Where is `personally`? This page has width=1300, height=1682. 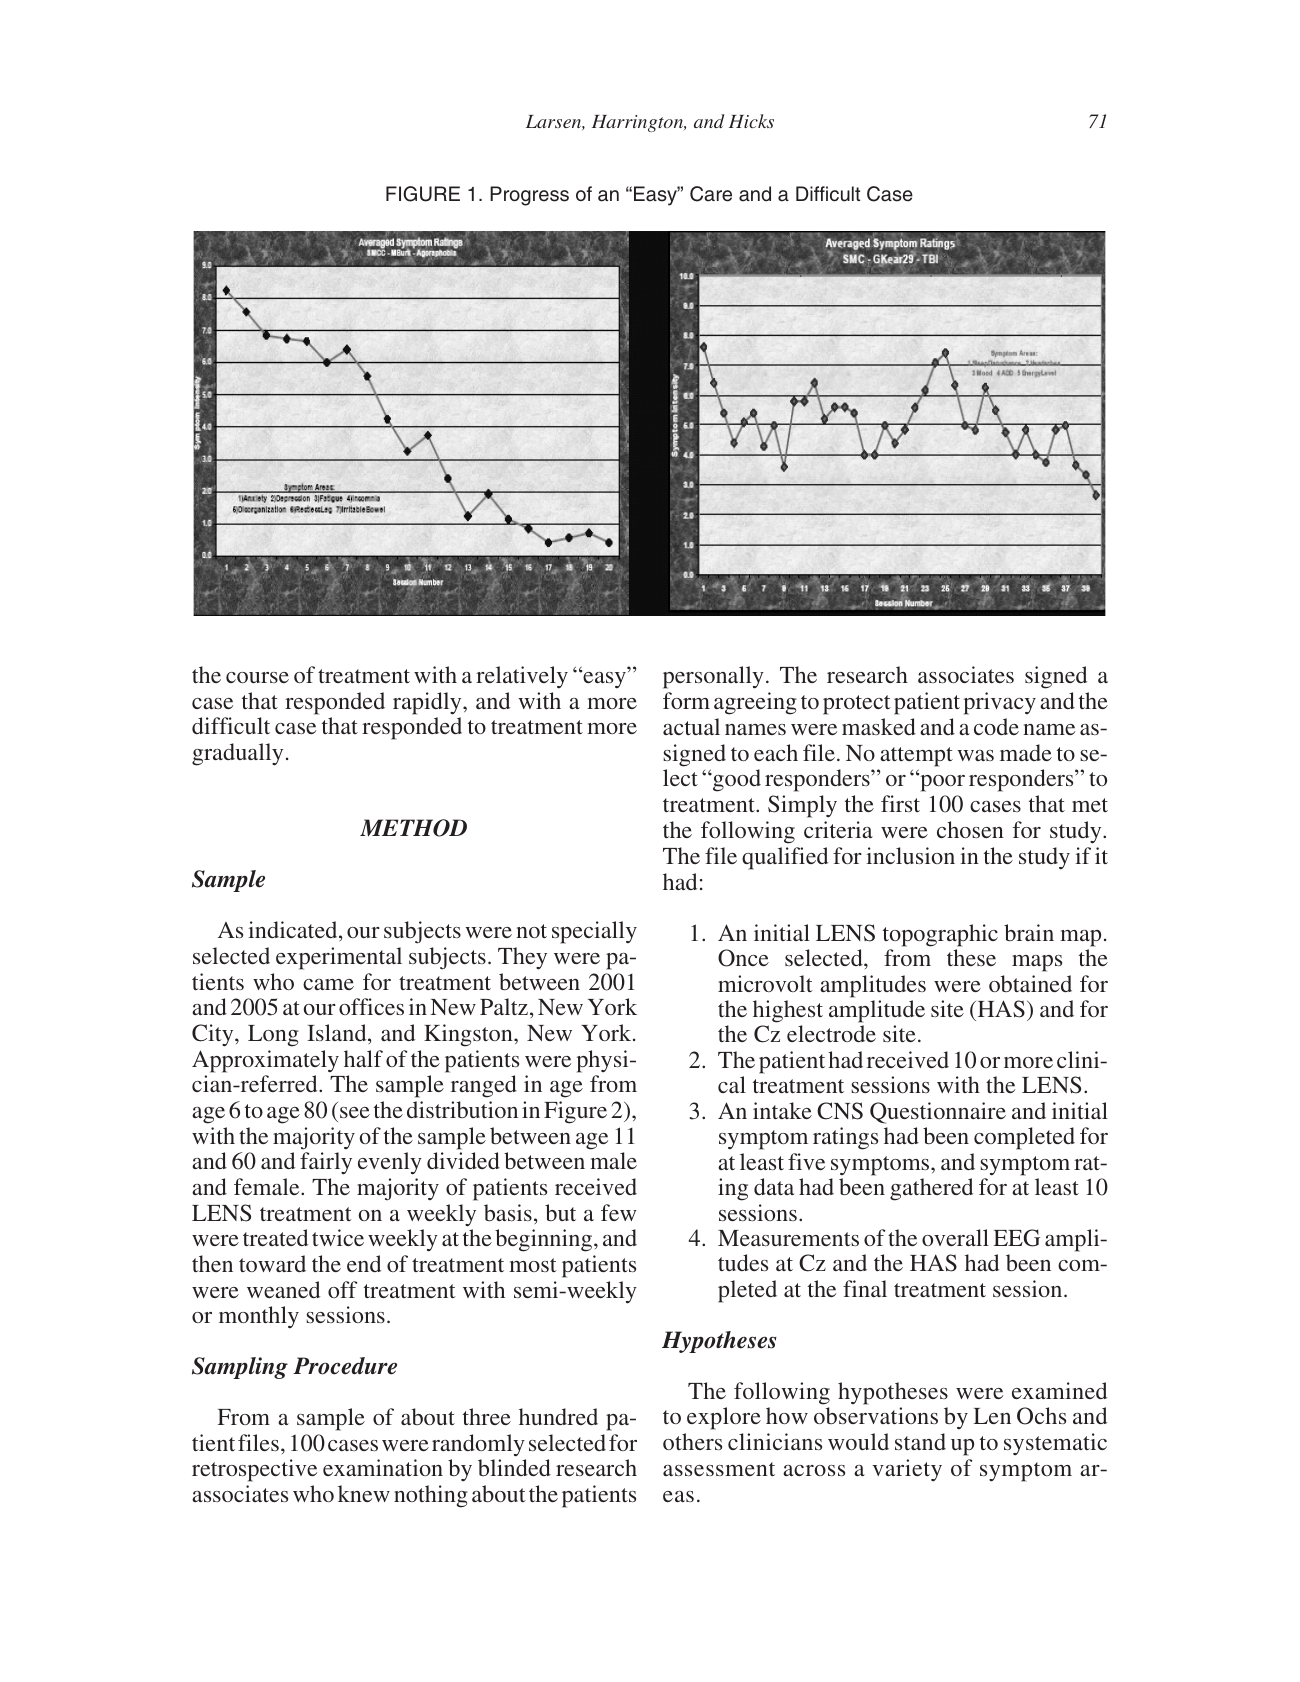
personally is located at coordinates (713, 677).
